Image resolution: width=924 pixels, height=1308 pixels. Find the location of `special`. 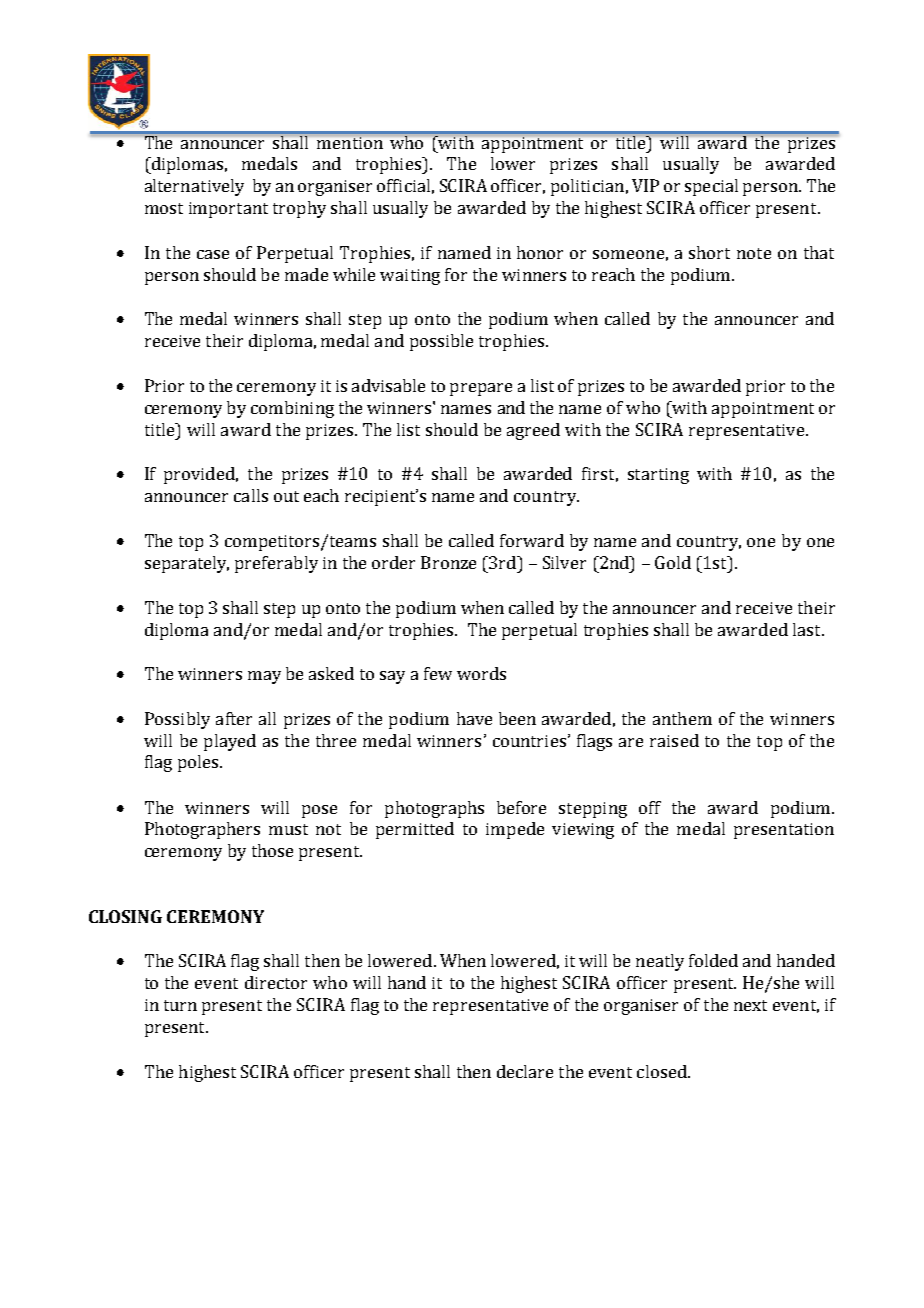

special is located at coordinates (711, 187).
